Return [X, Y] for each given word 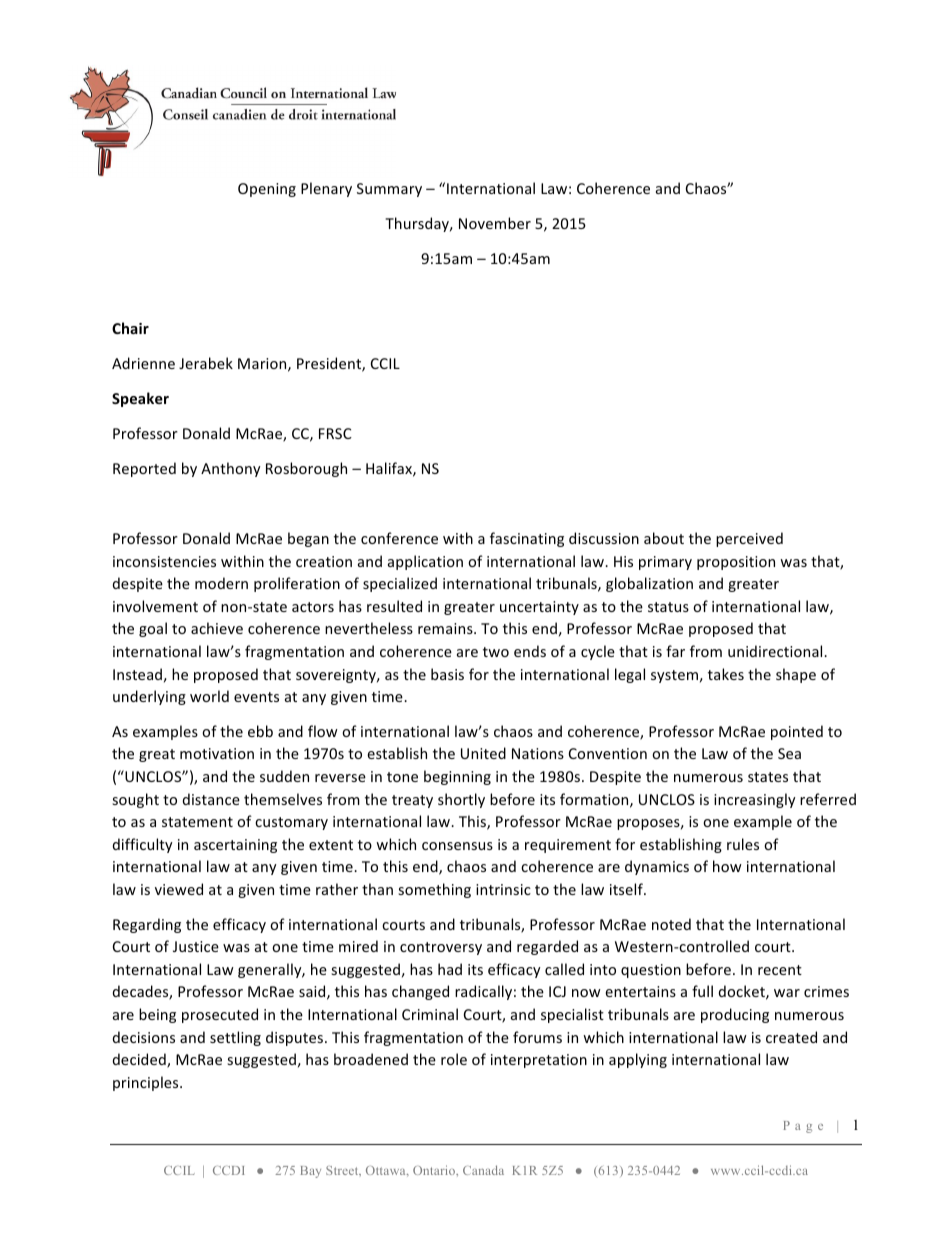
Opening [267, 190]
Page [803, 1127]
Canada [483, 1170]
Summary [389, 190]
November [495, 223]
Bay [310, 1172]
